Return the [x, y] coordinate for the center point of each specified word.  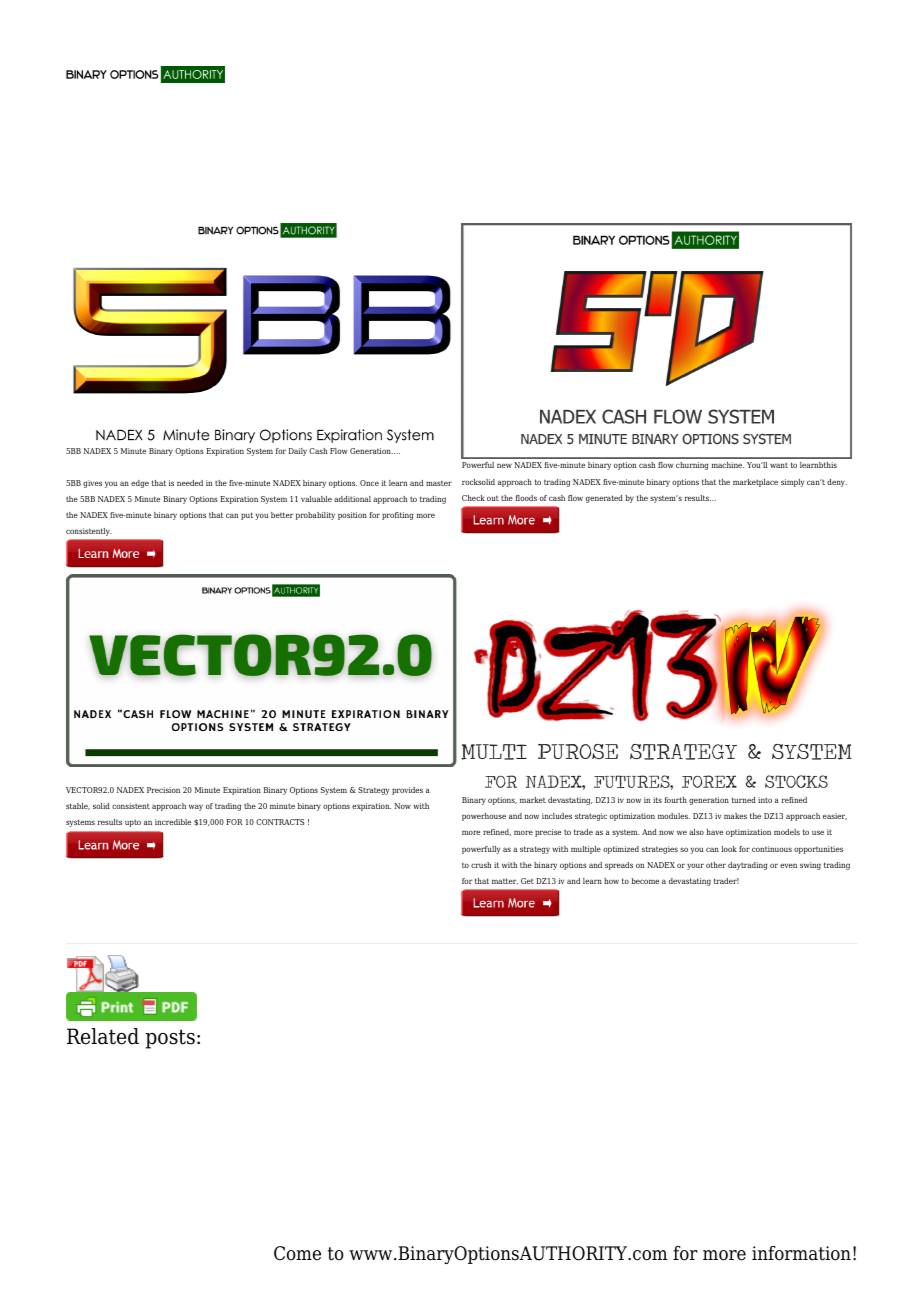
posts [170, 1039]
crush [481, 865]
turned [744, 800]
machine [728, 465]
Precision [163, 790]
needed [190, 483]
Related [103, 1036]
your [695, 866]
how [611, 881]
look [729, 849]
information [801, 1253]
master [439, 483]
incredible [173, 822]
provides [407, 791]
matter [505, 881]
